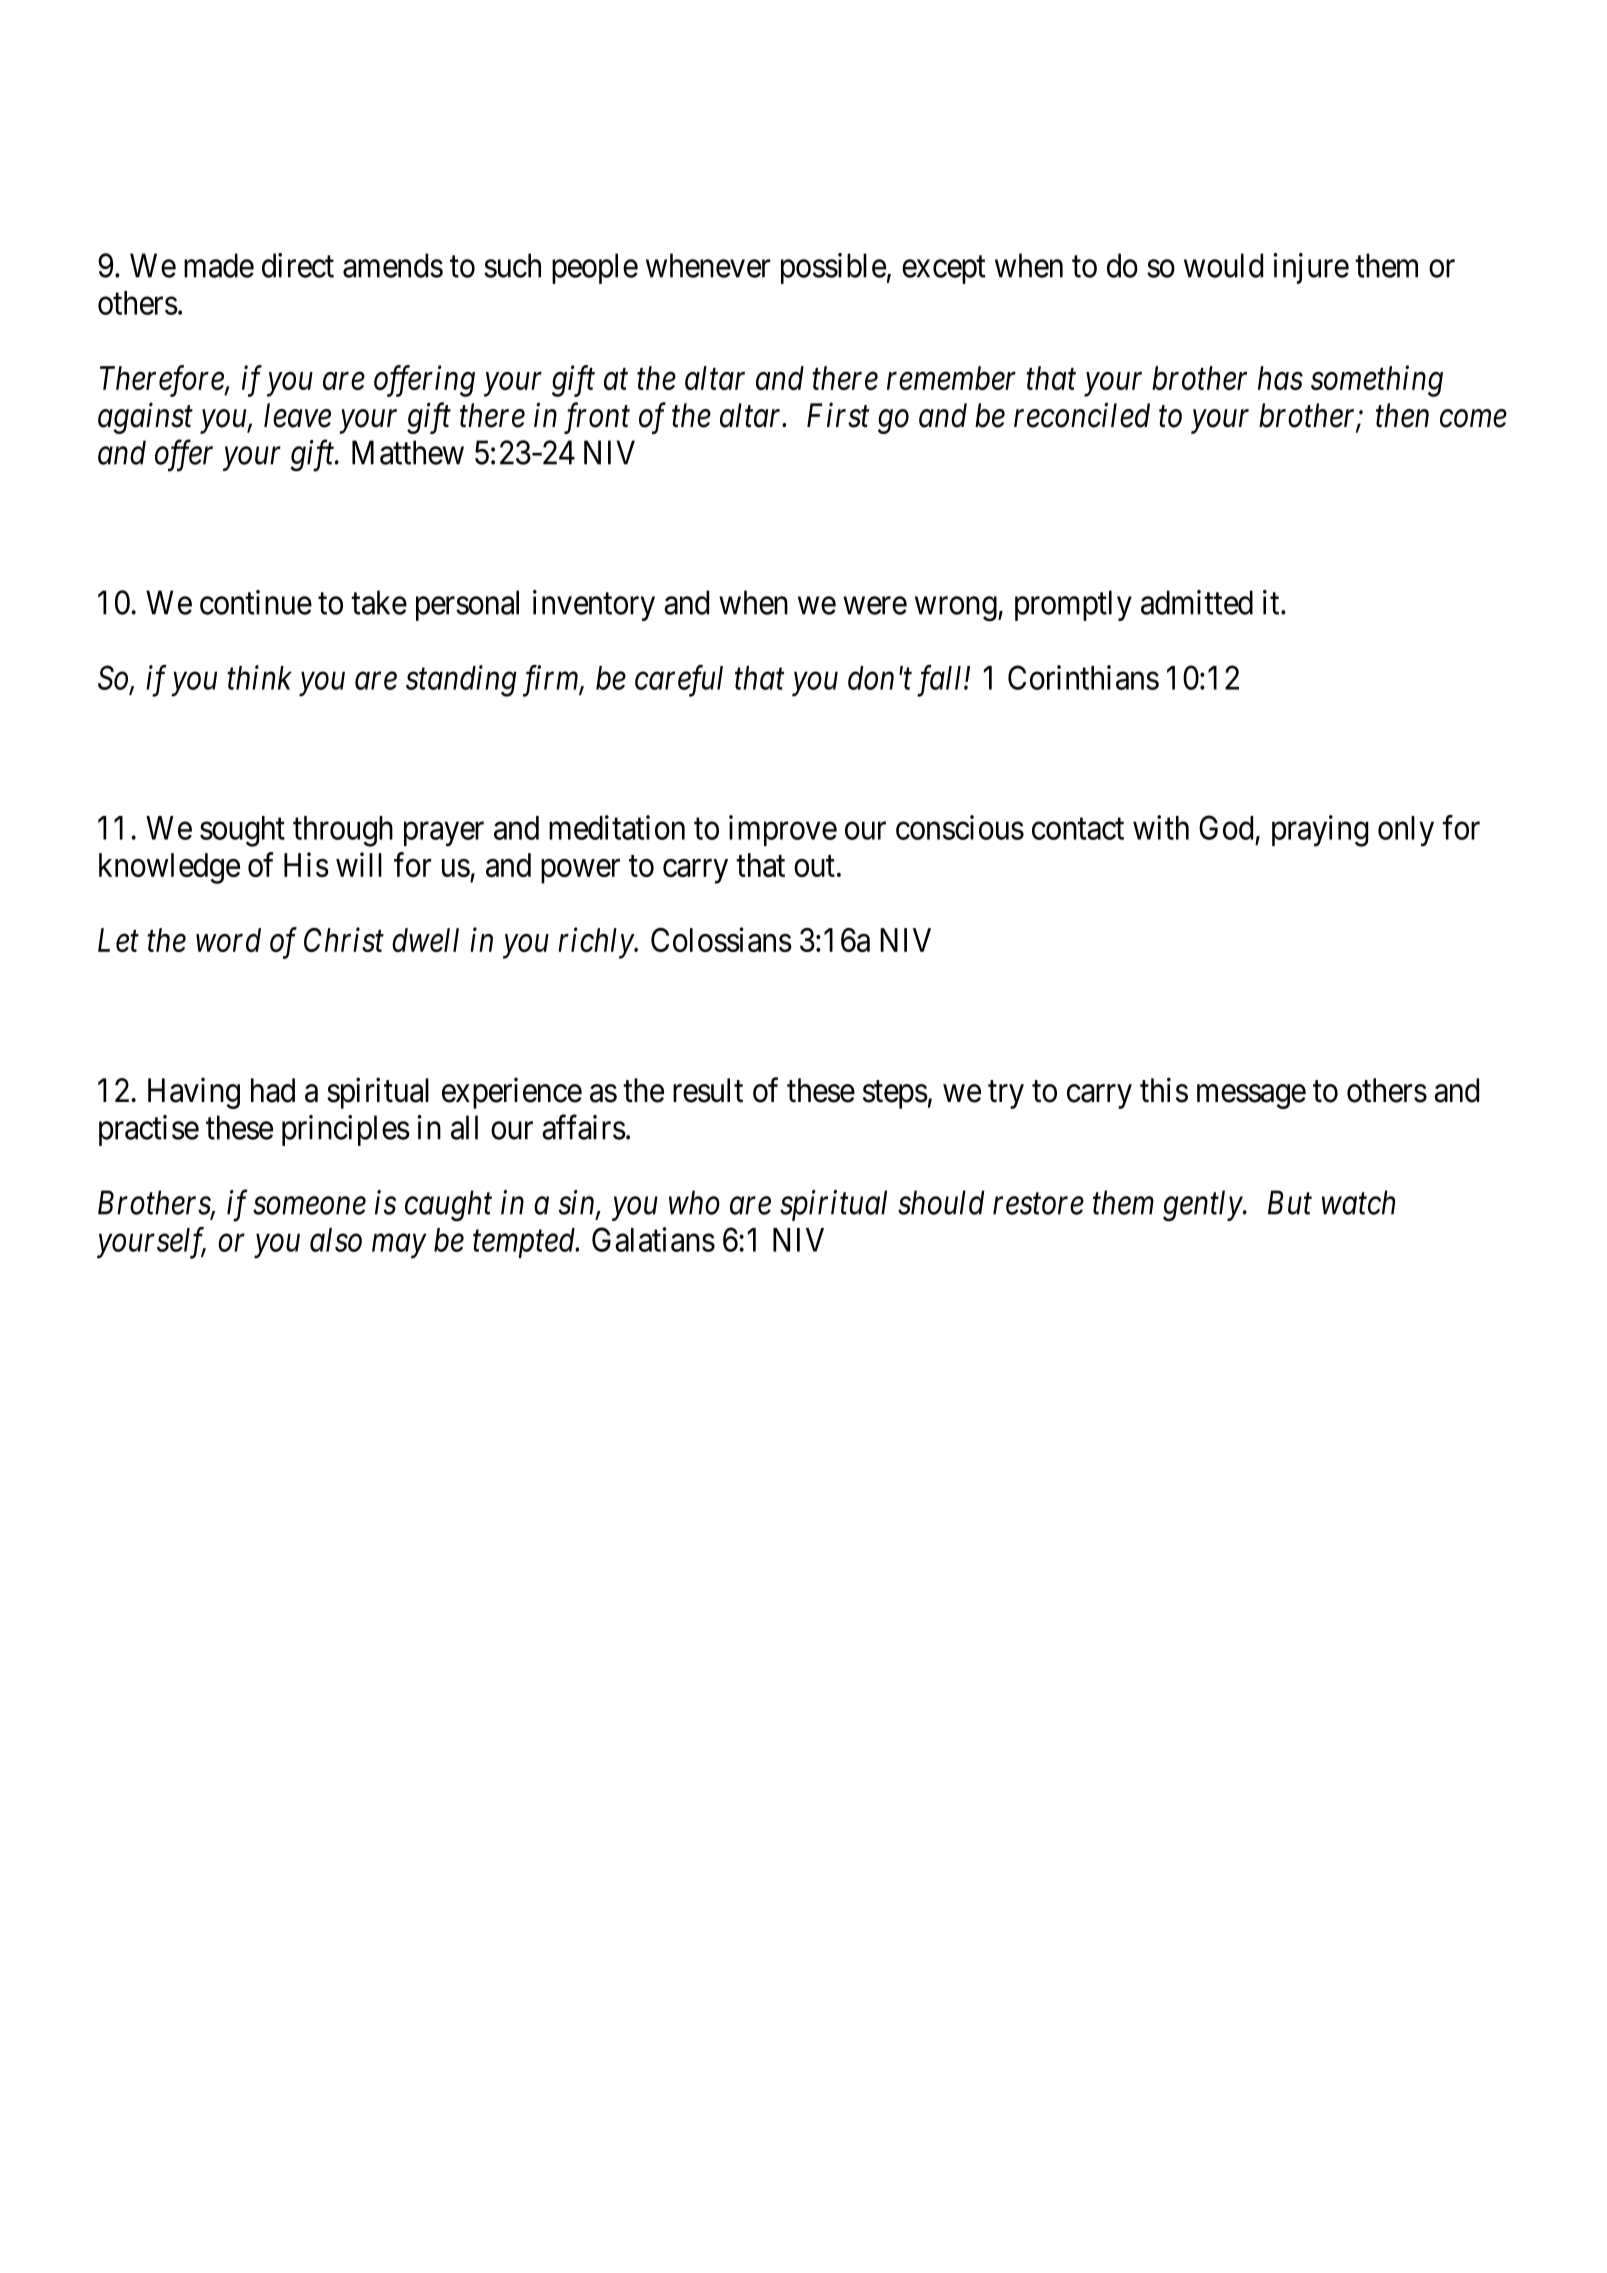  Describe the element at coordinates (1311, 268) in the screenshot. I see `injure` at that location.
